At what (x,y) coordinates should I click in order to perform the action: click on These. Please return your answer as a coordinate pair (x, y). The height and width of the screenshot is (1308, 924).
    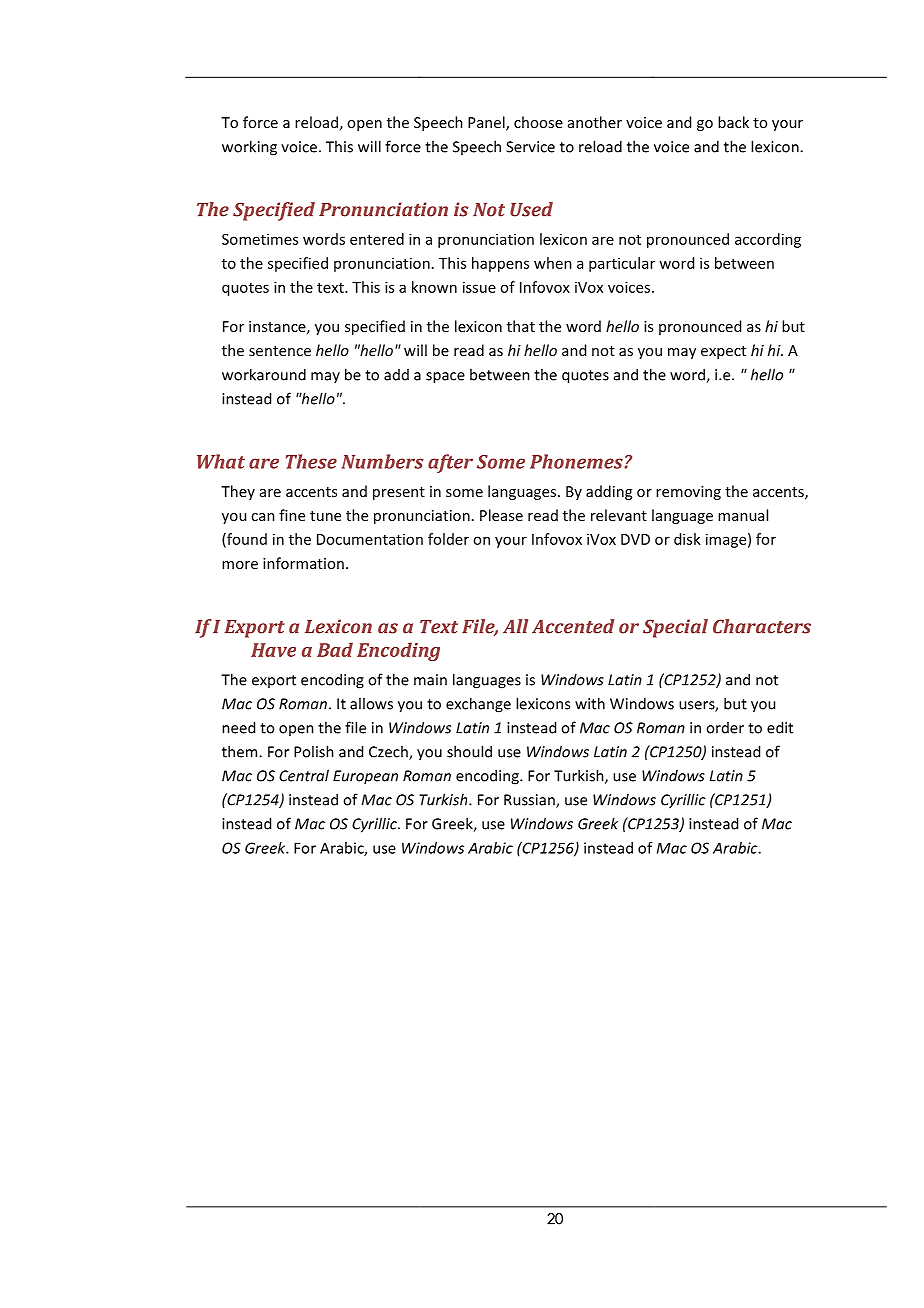
    Looking at the image, I should click on (311, 461).
